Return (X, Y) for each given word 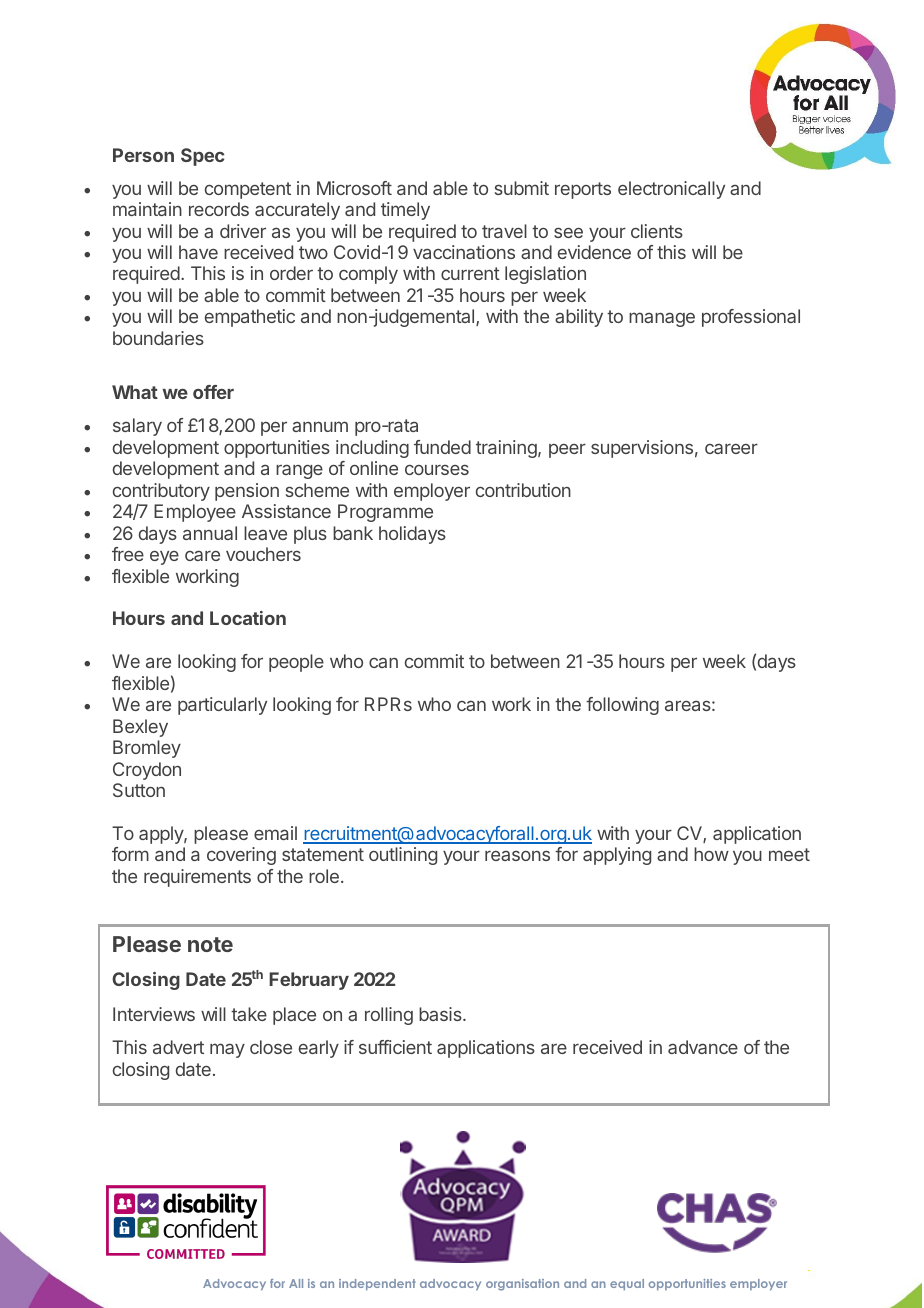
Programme (385, 513)
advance (703, 1047)
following (622, 706)
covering (241, 856)
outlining (403, 856)
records (219, 209)
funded (442, 447)
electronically (671, 190)
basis (441, 1014)
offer (213, 392)
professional (751, 318)
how (711, 854)
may (227, 1050)
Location (248, 618)
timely (405, 211)
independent (377, 1284)
